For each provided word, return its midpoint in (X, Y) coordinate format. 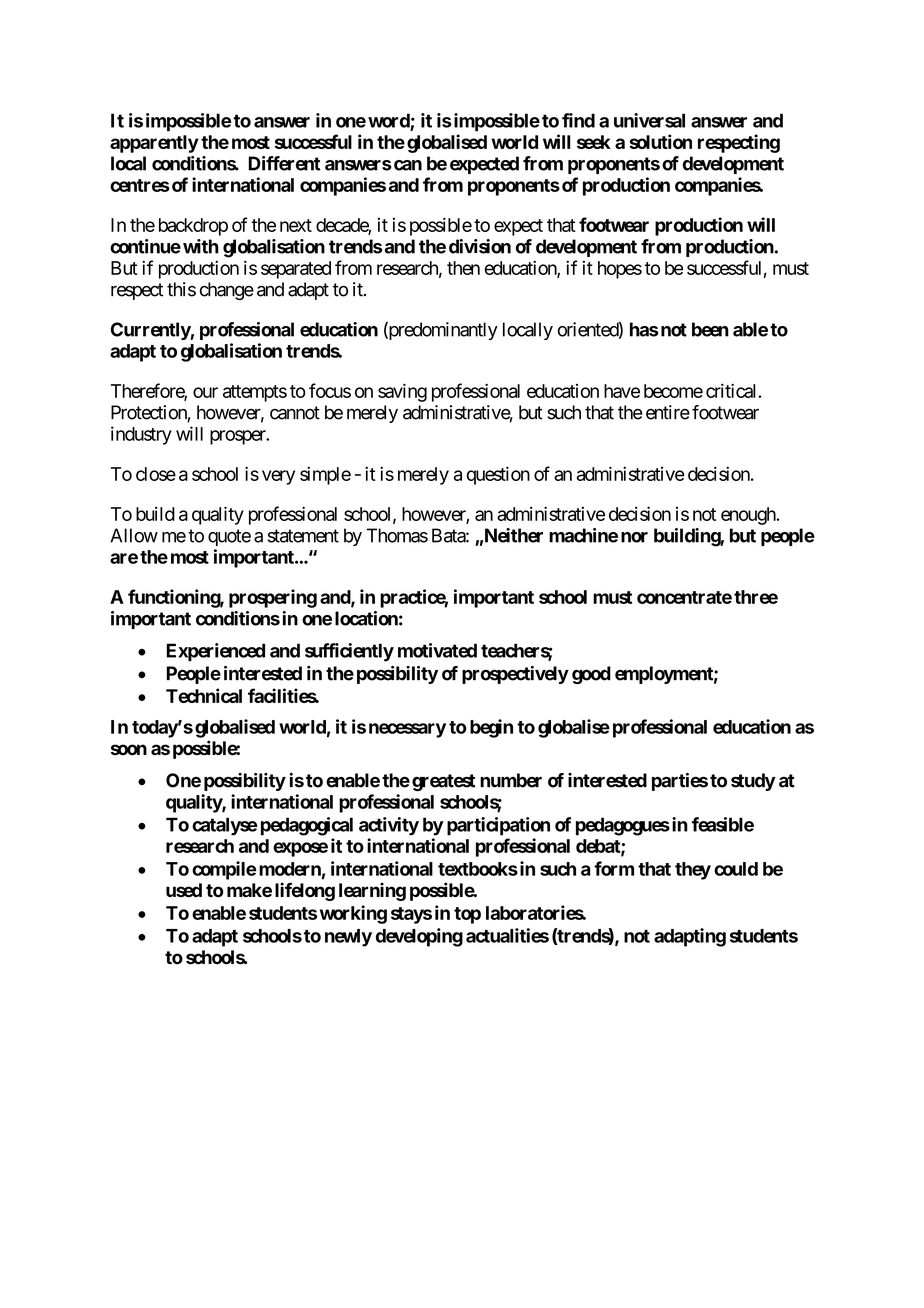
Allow (134, 535)
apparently (154, 144)
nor (634, 537)
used (184, 890)
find (578, 120)
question (498, 475)
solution (660, 141)
